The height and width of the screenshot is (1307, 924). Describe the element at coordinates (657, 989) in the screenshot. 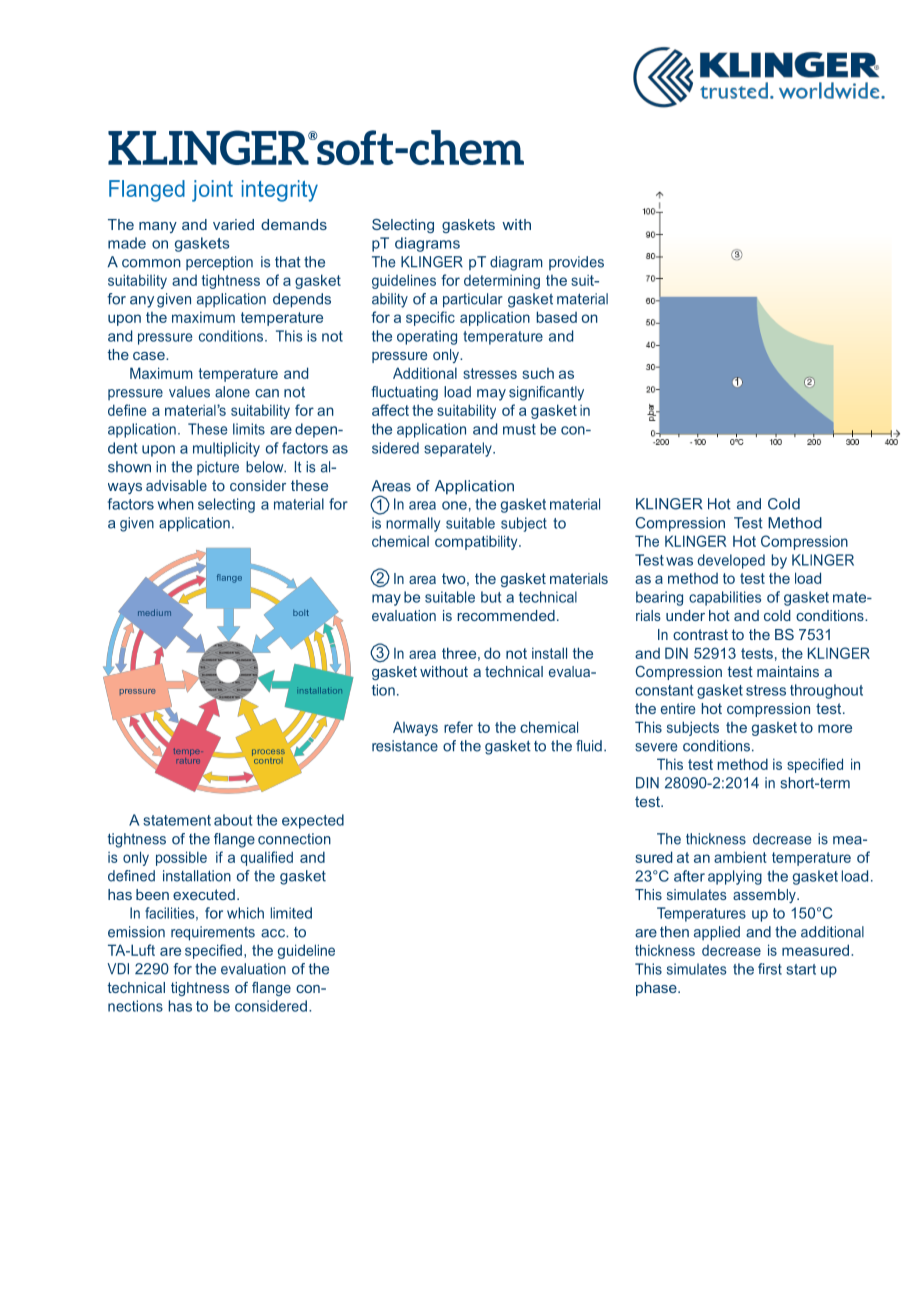

I see `phase` at that location.
